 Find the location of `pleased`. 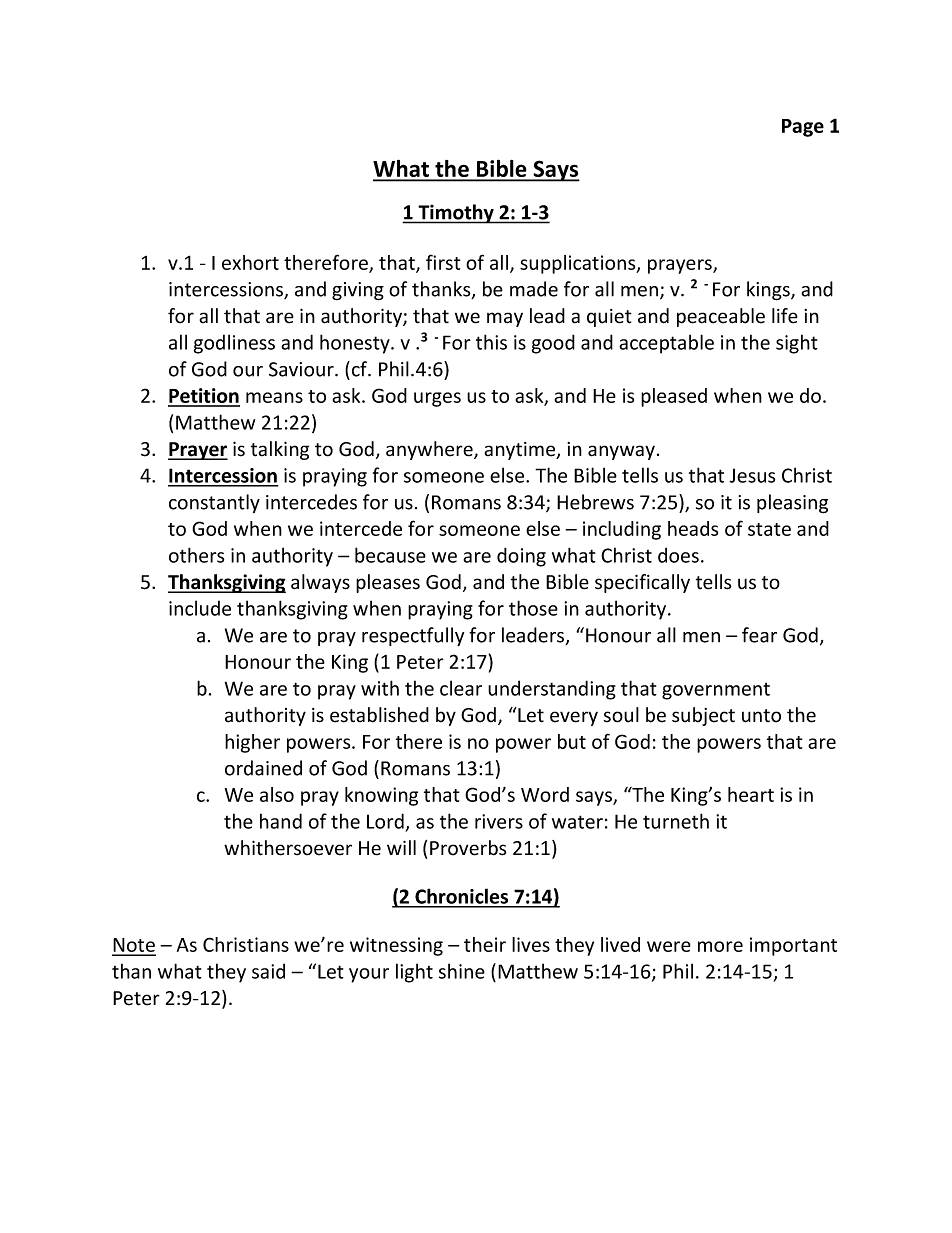

pleased is located at coordinates (674, 397).
